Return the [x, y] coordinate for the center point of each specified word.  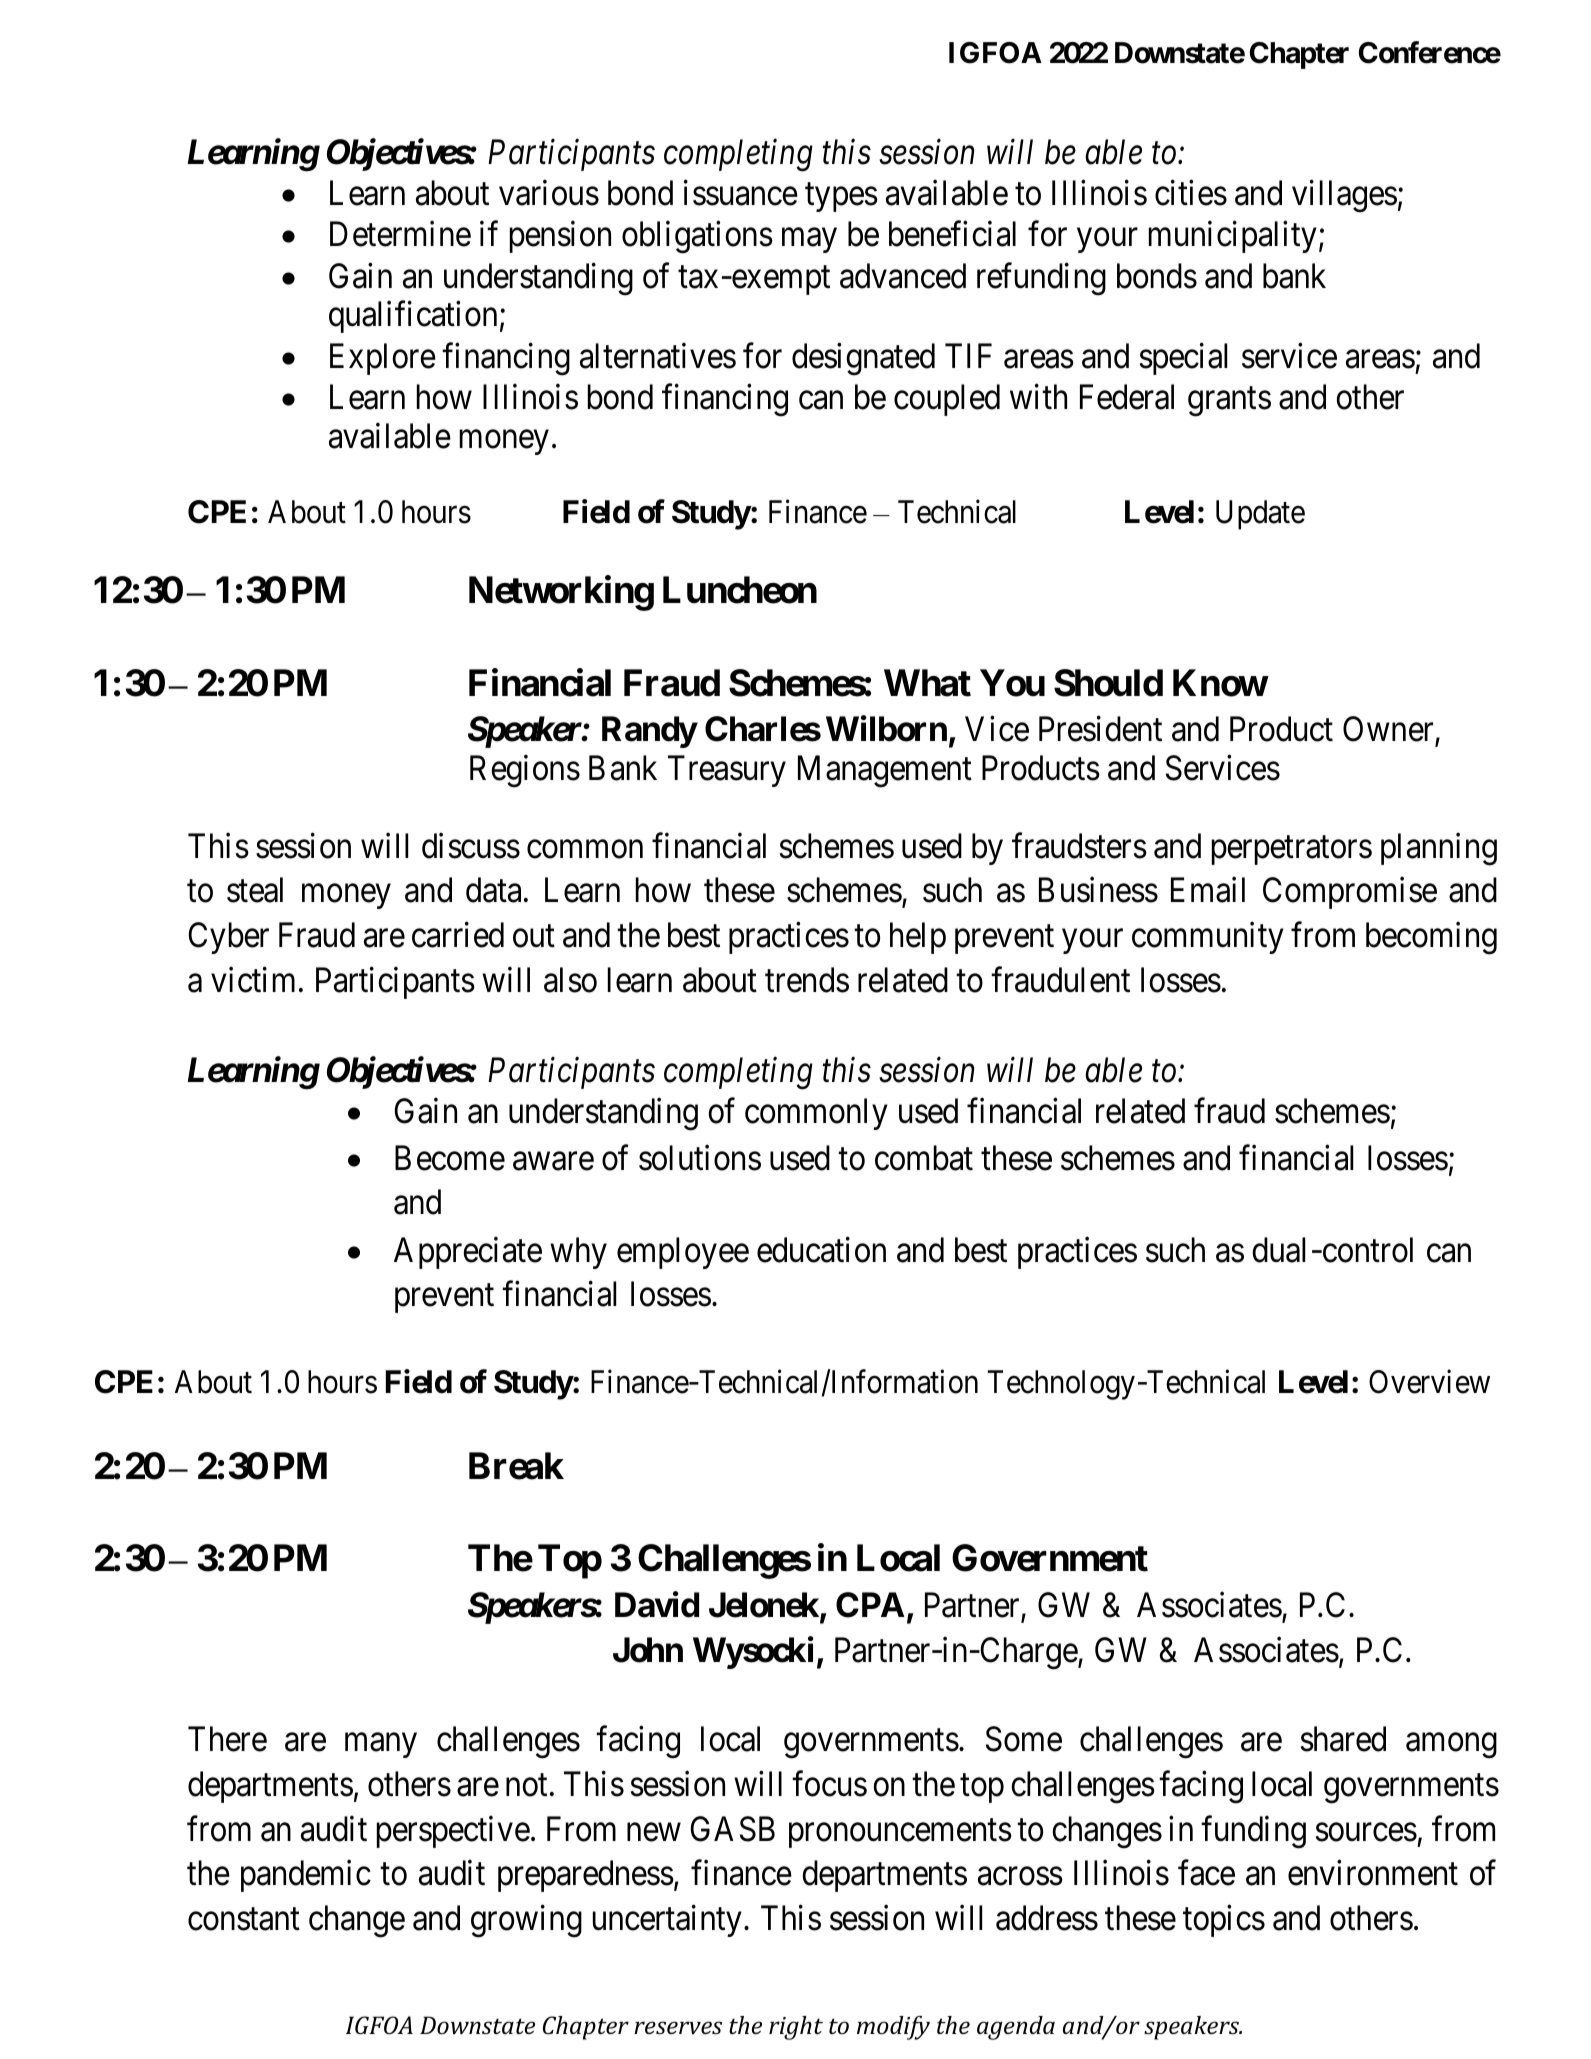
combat [924, 1158]
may [809, 241]
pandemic [306, 1876]
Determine [400, 234]
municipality [1233, 237]
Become [450, 1158]
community [1208, 938]
